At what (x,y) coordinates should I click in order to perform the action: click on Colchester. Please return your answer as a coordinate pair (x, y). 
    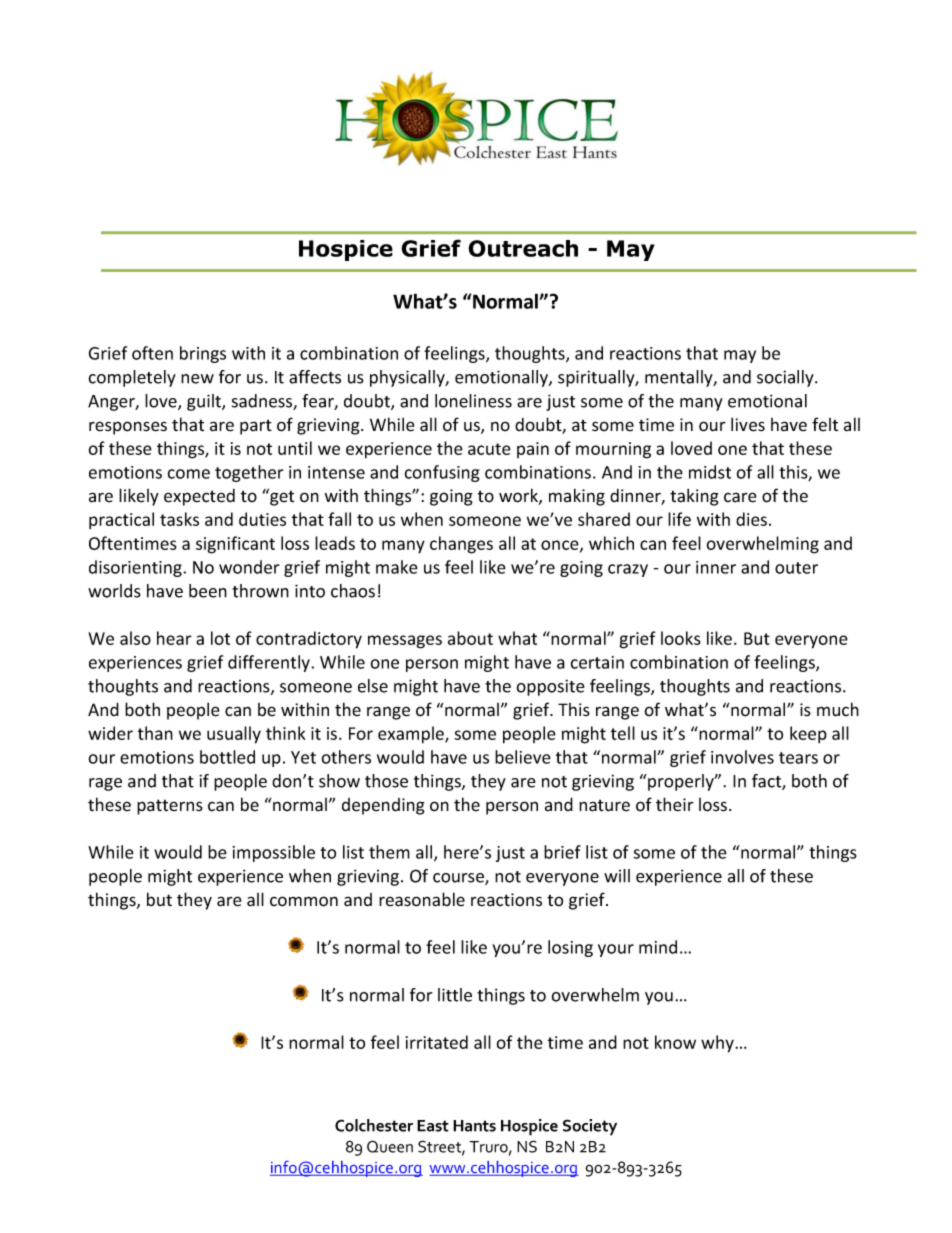
    Looking at the image, I should click on (374, 1125).
